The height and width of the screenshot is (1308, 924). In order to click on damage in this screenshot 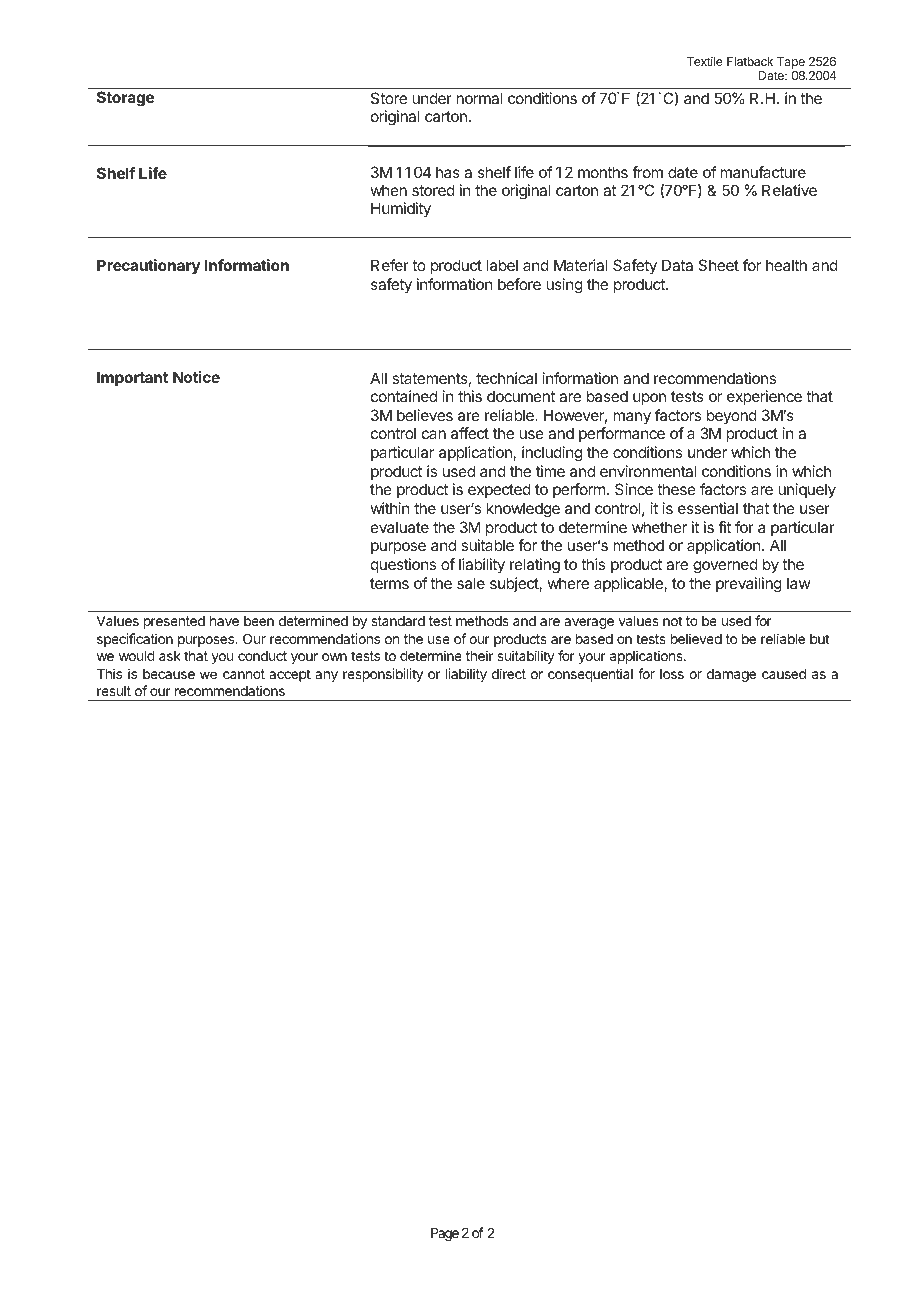, I will do `click(731, 675)`.
